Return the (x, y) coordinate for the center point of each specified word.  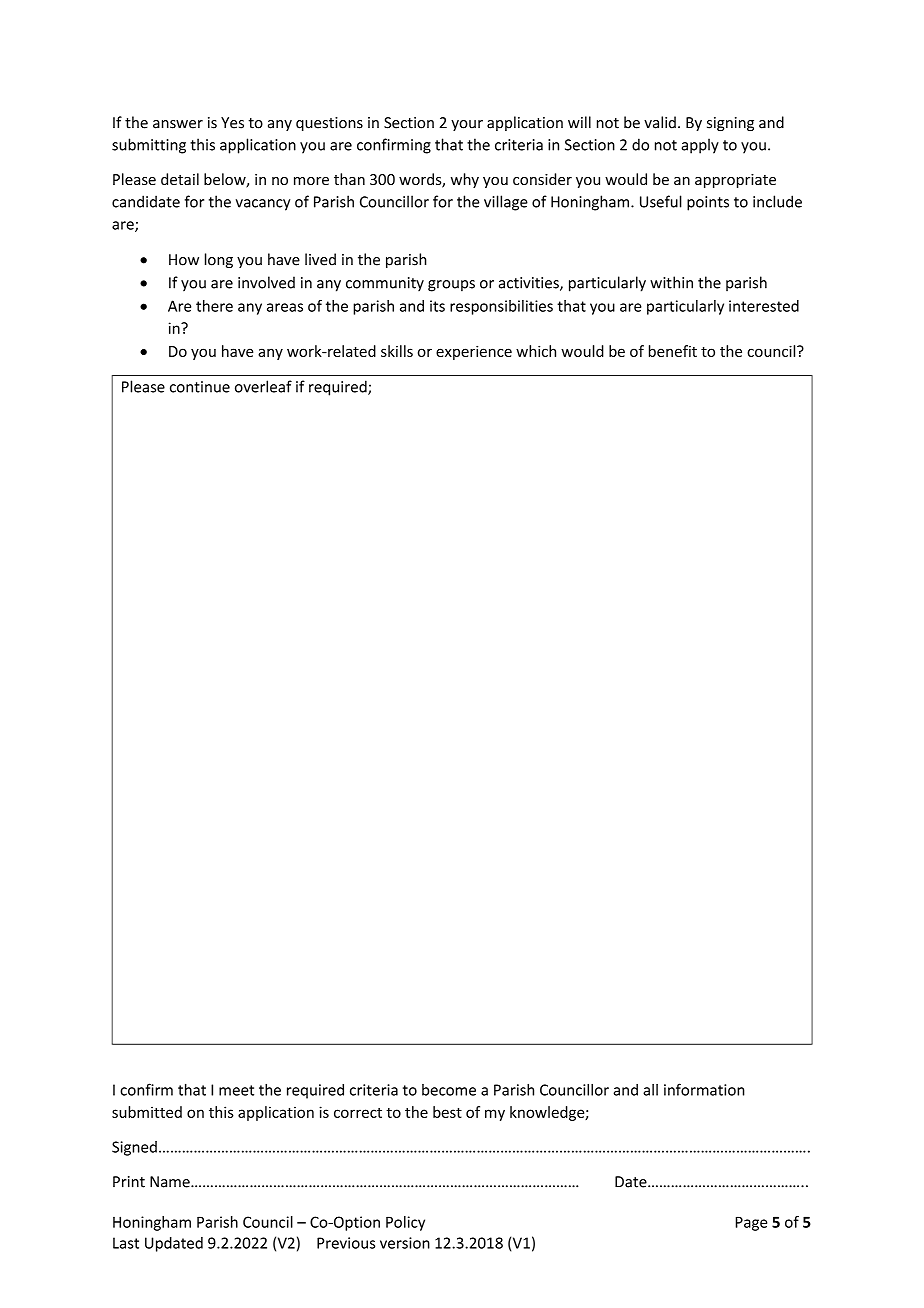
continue (200, 387)
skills (397, 351)
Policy (405, 1223)
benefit (673, 351)
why (465, 180)
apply (700, 146)
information (704, 1089)
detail (180, 179)
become (449, 1090)
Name (171, 1182)
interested (764, 306)
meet (236, 1090)
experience (474, 352)
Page (751, 1223)
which (536, 351)
